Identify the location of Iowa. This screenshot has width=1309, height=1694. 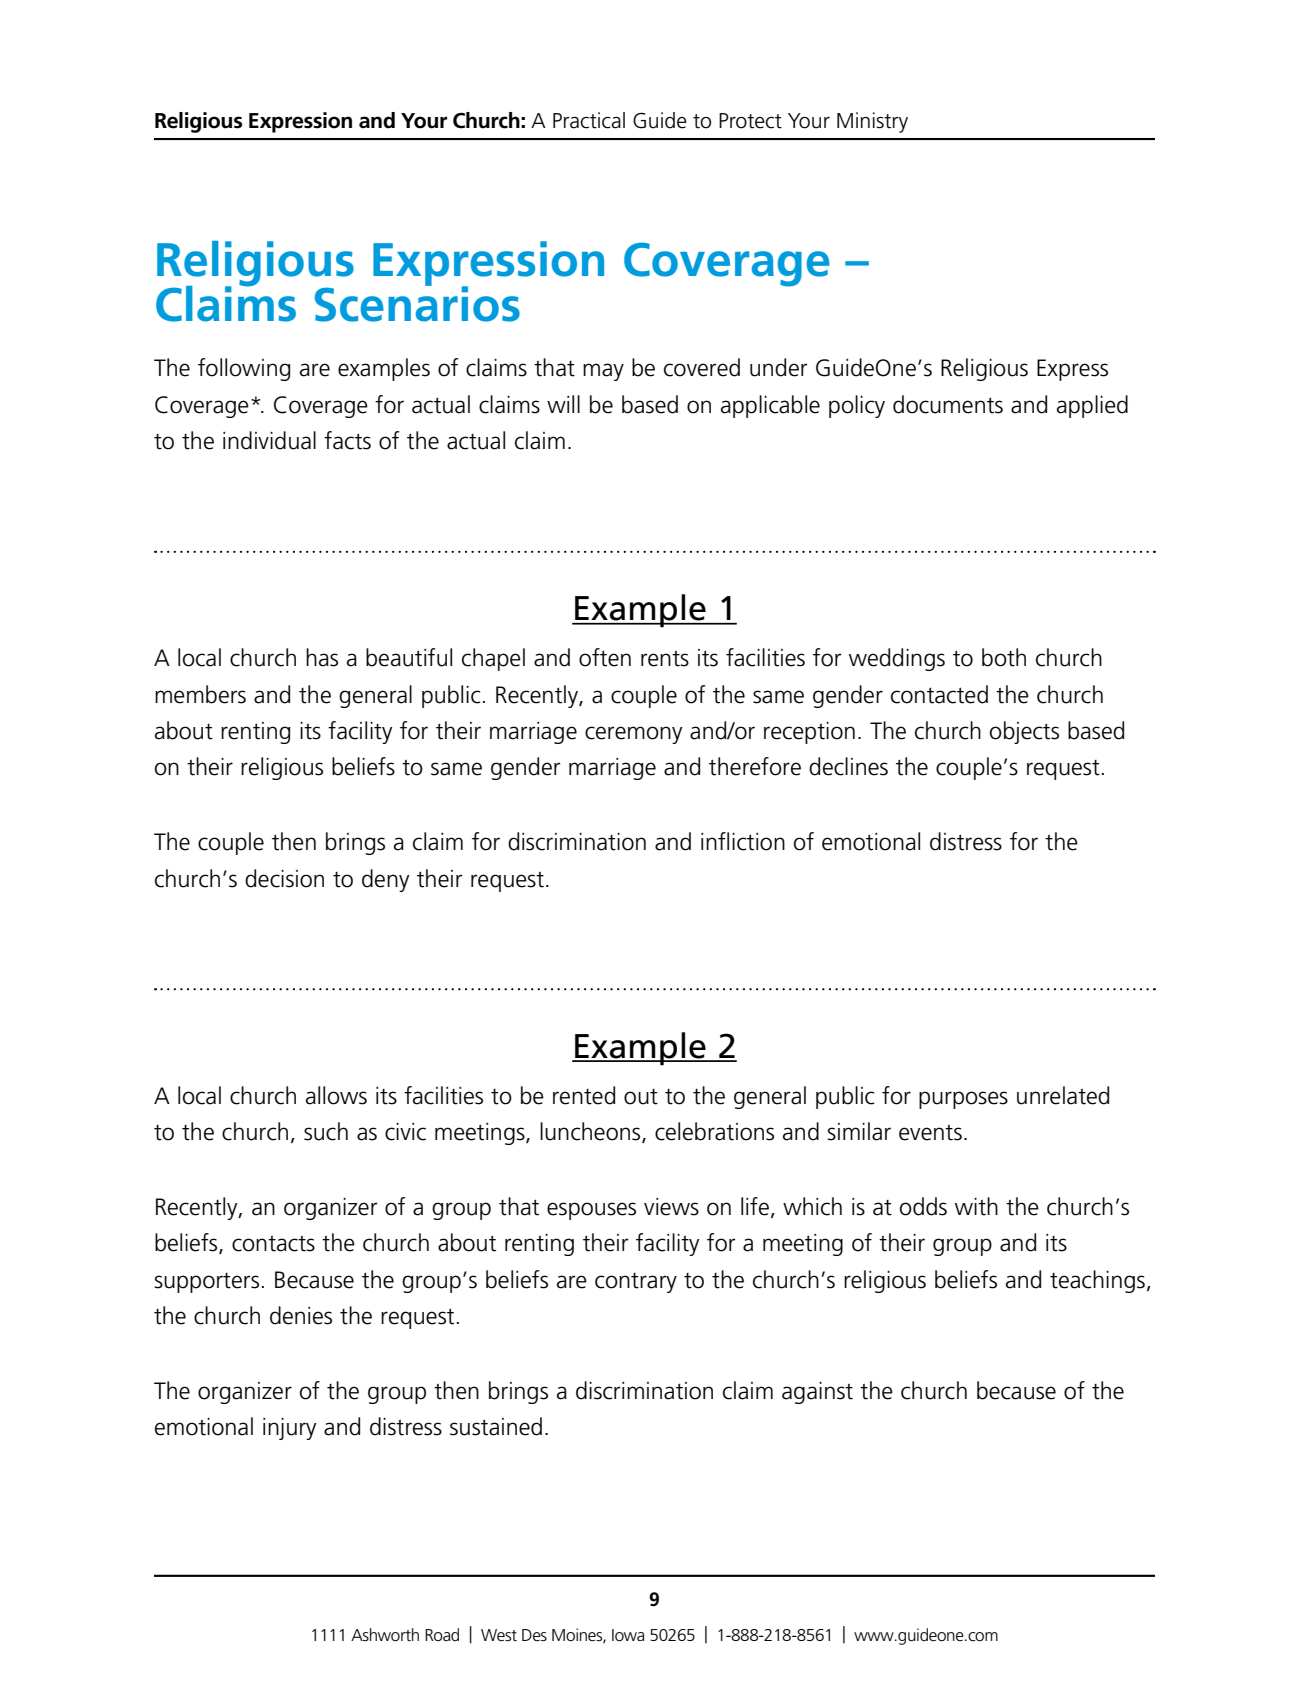
(628, 1635).
